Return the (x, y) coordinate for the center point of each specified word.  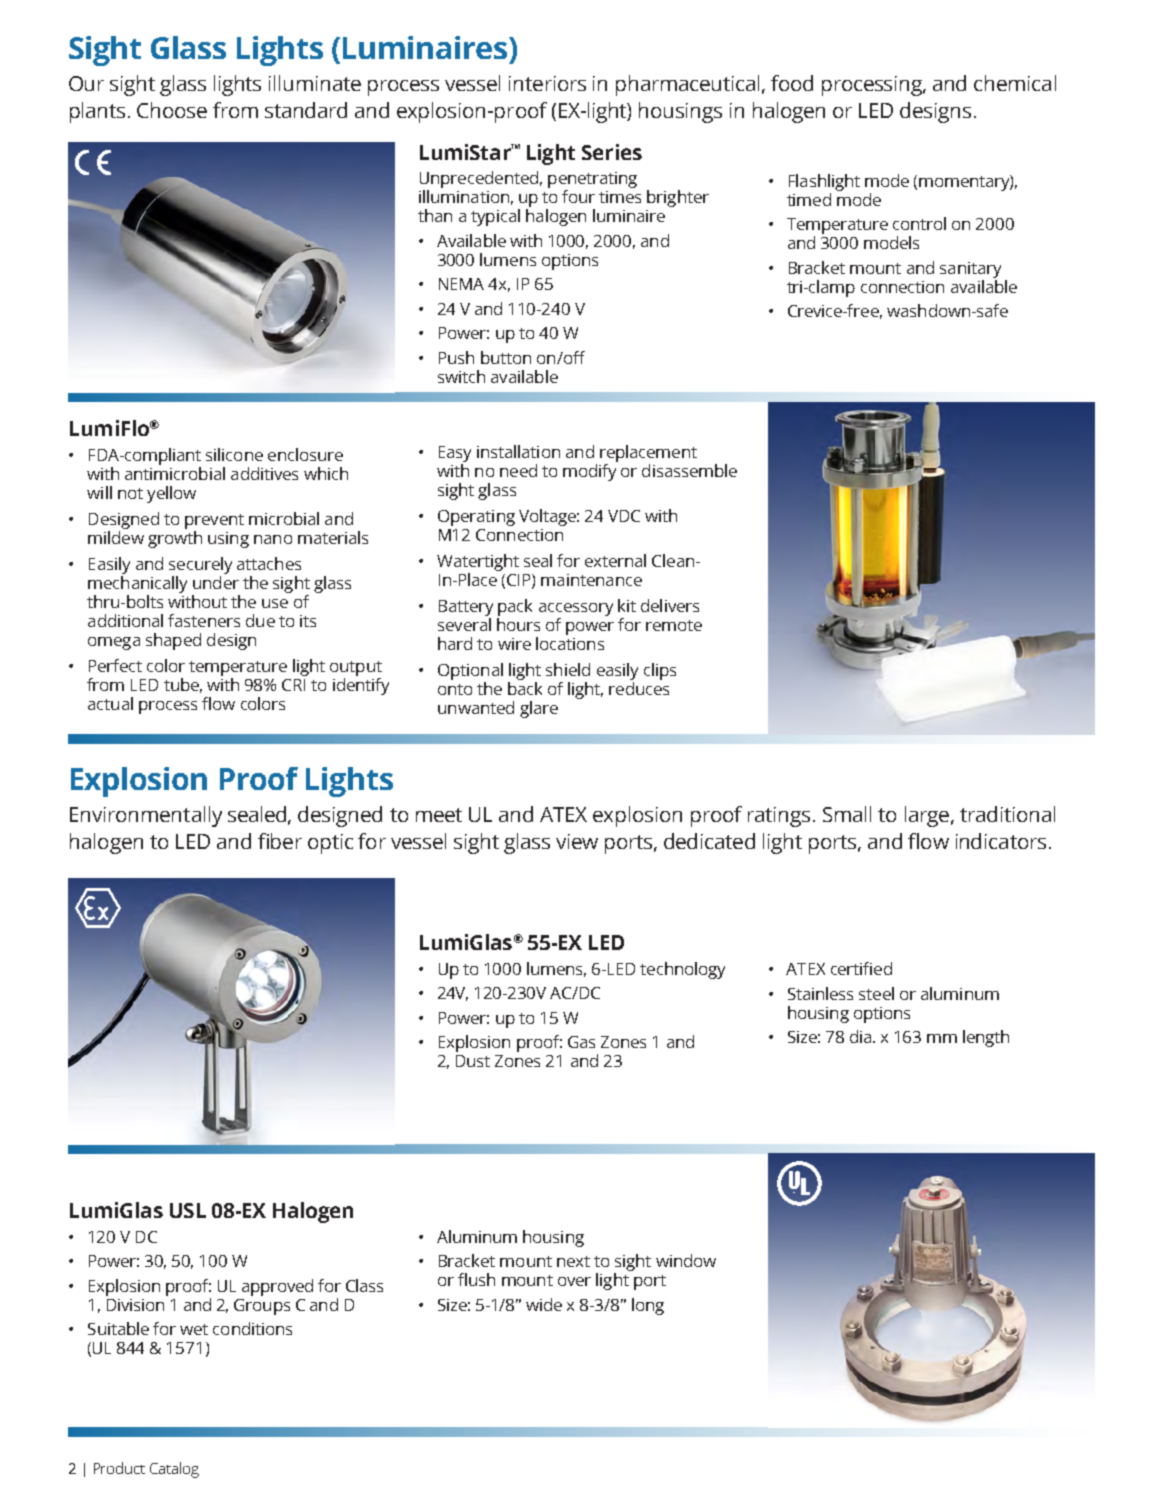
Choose (172, 110)
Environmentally (146, 816)
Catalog (174, 1470)
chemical (1015, 83)
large (927, 816)
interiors (547, 83)
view (577, 841)
